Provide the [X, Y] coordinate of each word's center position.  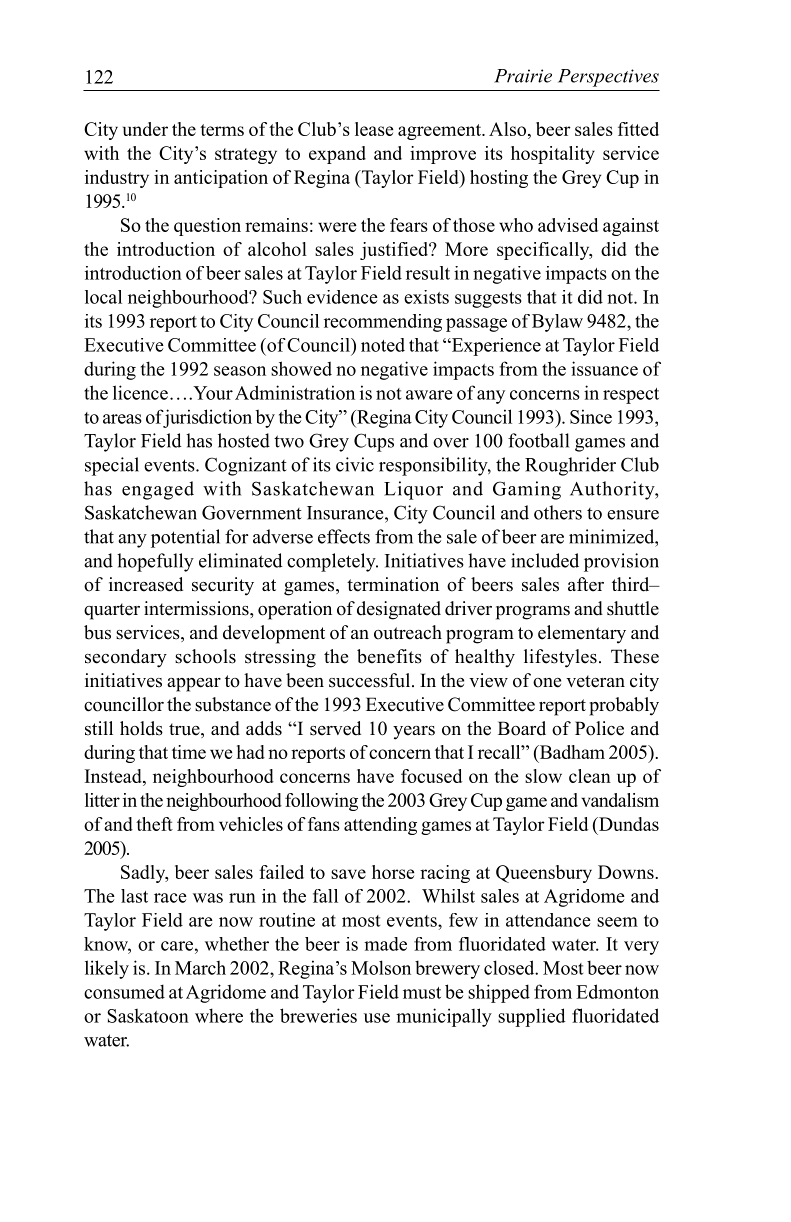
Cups [374, 442]
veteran [595, 681]
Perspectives [608, 78]
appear [194, 685]
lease [374, 129]
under [145, 129]
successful [371, 680]
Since [591, 416]
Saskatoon [148, 1016]
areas [122, 419]
